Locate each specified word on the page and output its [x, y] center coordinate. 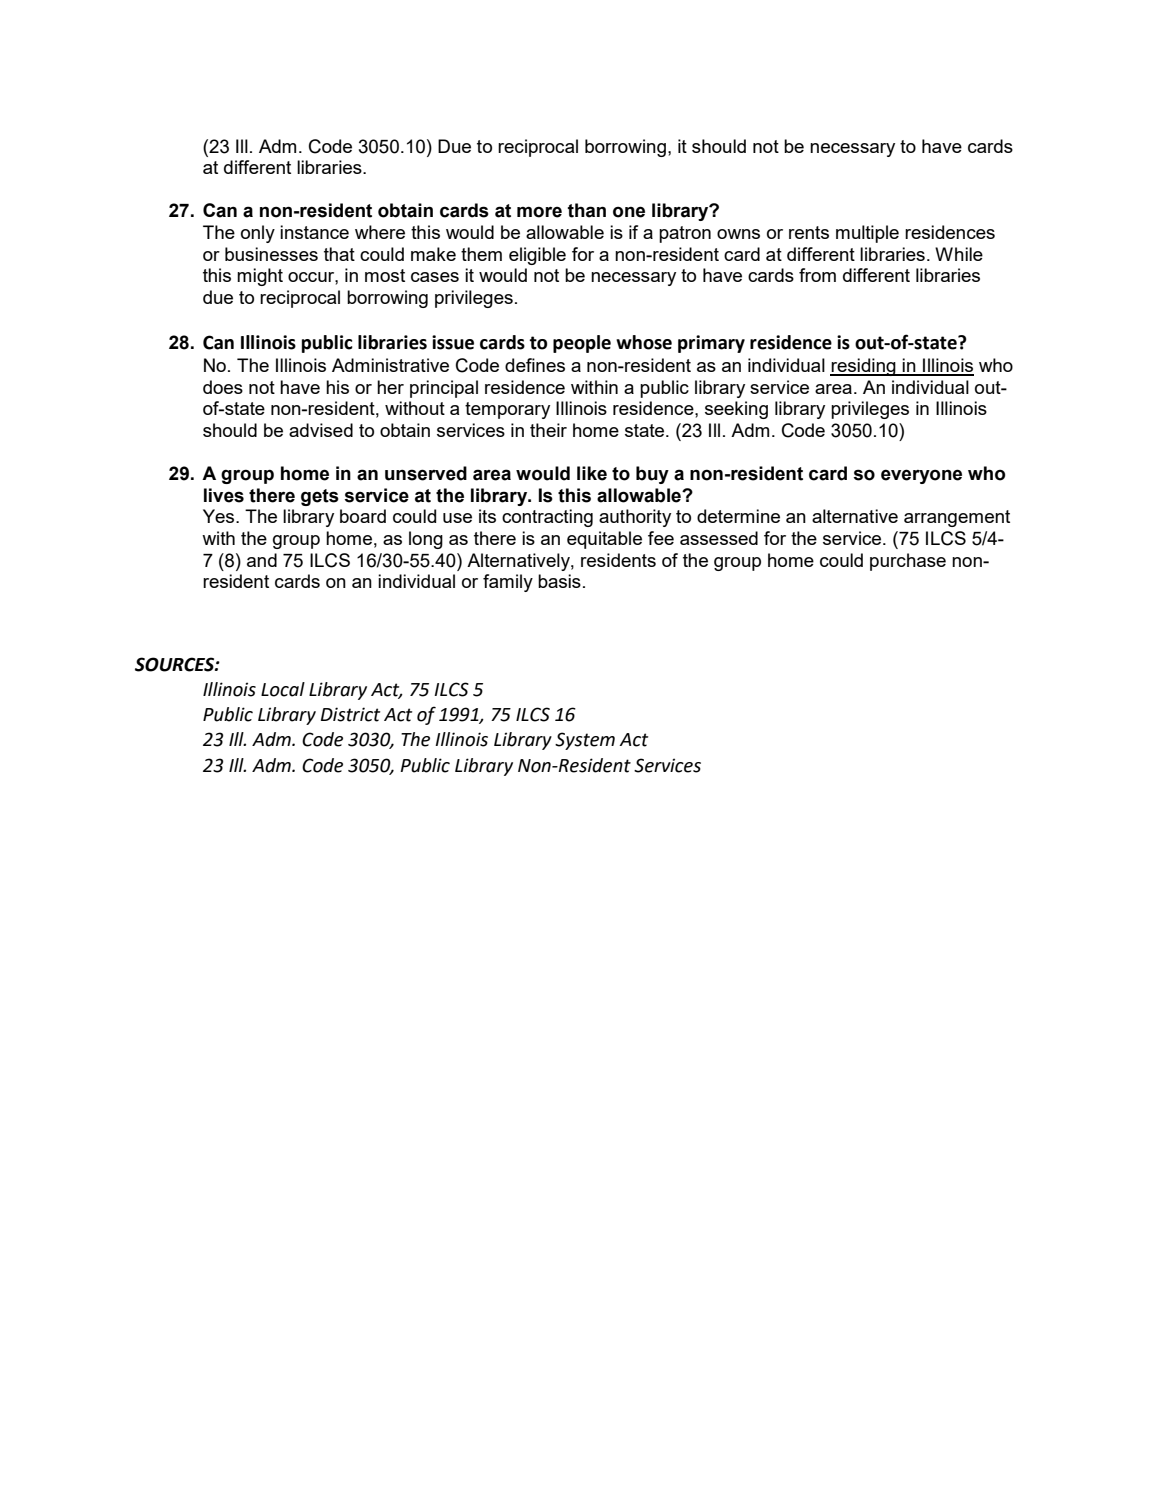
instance [314, 232]
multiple [867, 234]
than [587, 210]
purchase [908, 562]
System [585, 741]
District [350, 714]
